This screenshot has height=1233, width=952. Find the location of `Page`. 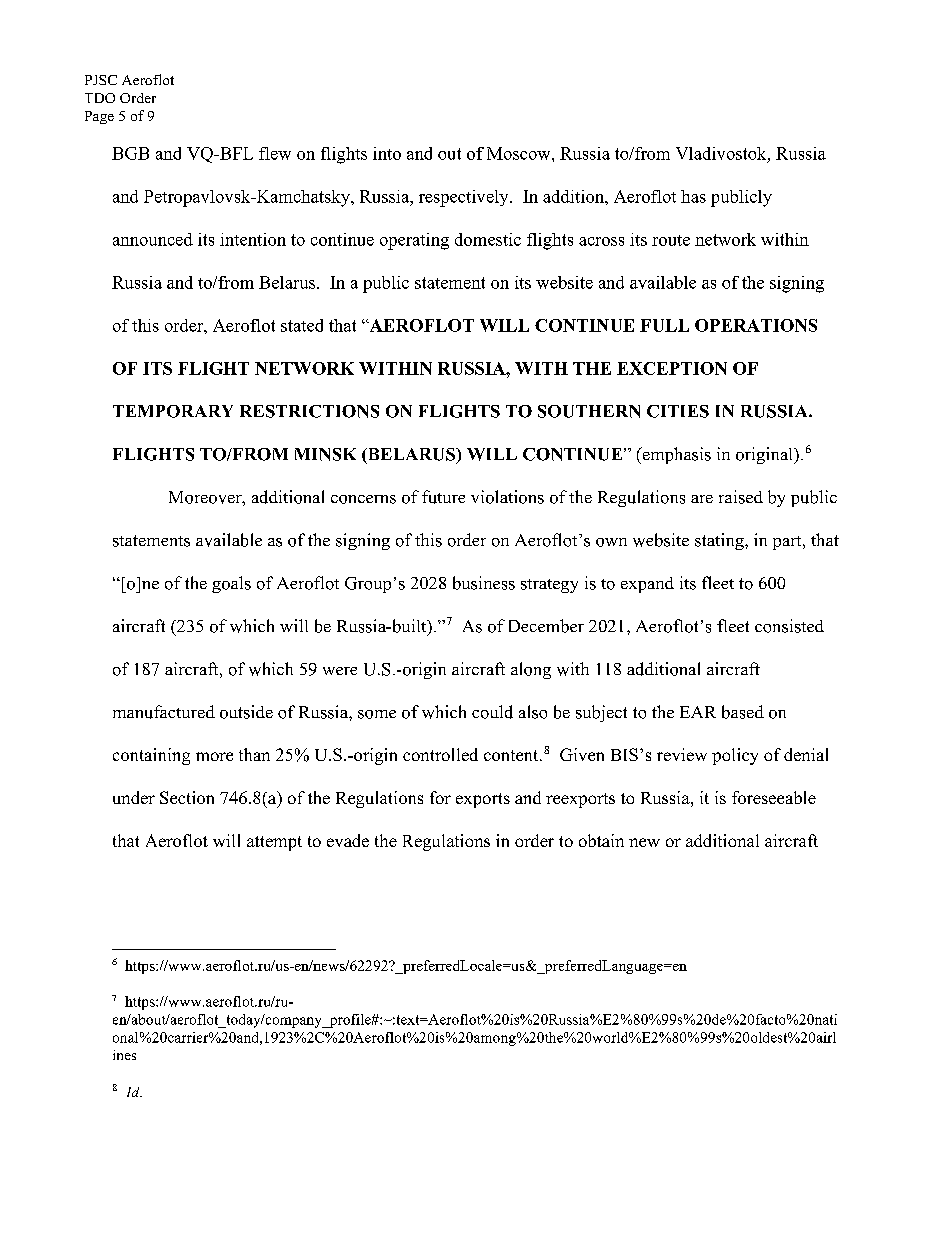

Page is located at coordinates (99, 117).
